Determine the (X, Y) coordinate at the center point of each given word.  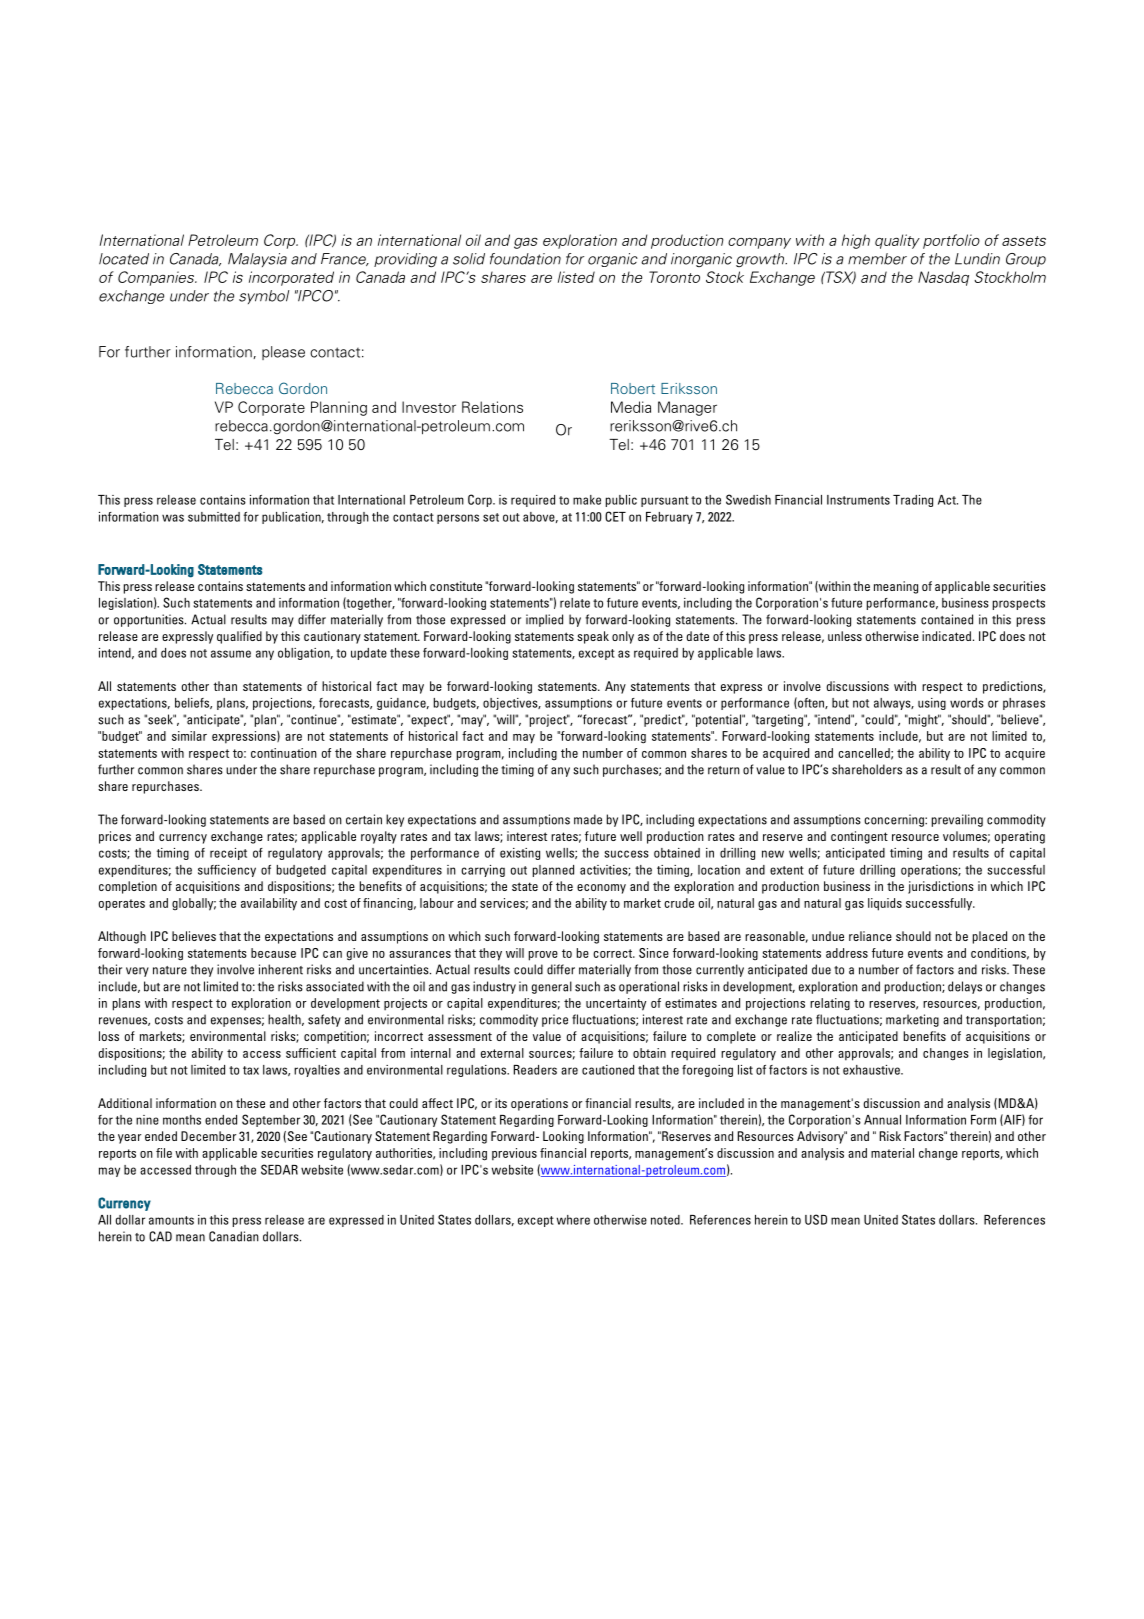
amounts (171, 1220)
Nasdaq (943, 278)
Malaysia (257, 260)
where (573, 1220)
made (588, 819)
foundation (525, 259)
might (922, 720)
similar (189, 736)
